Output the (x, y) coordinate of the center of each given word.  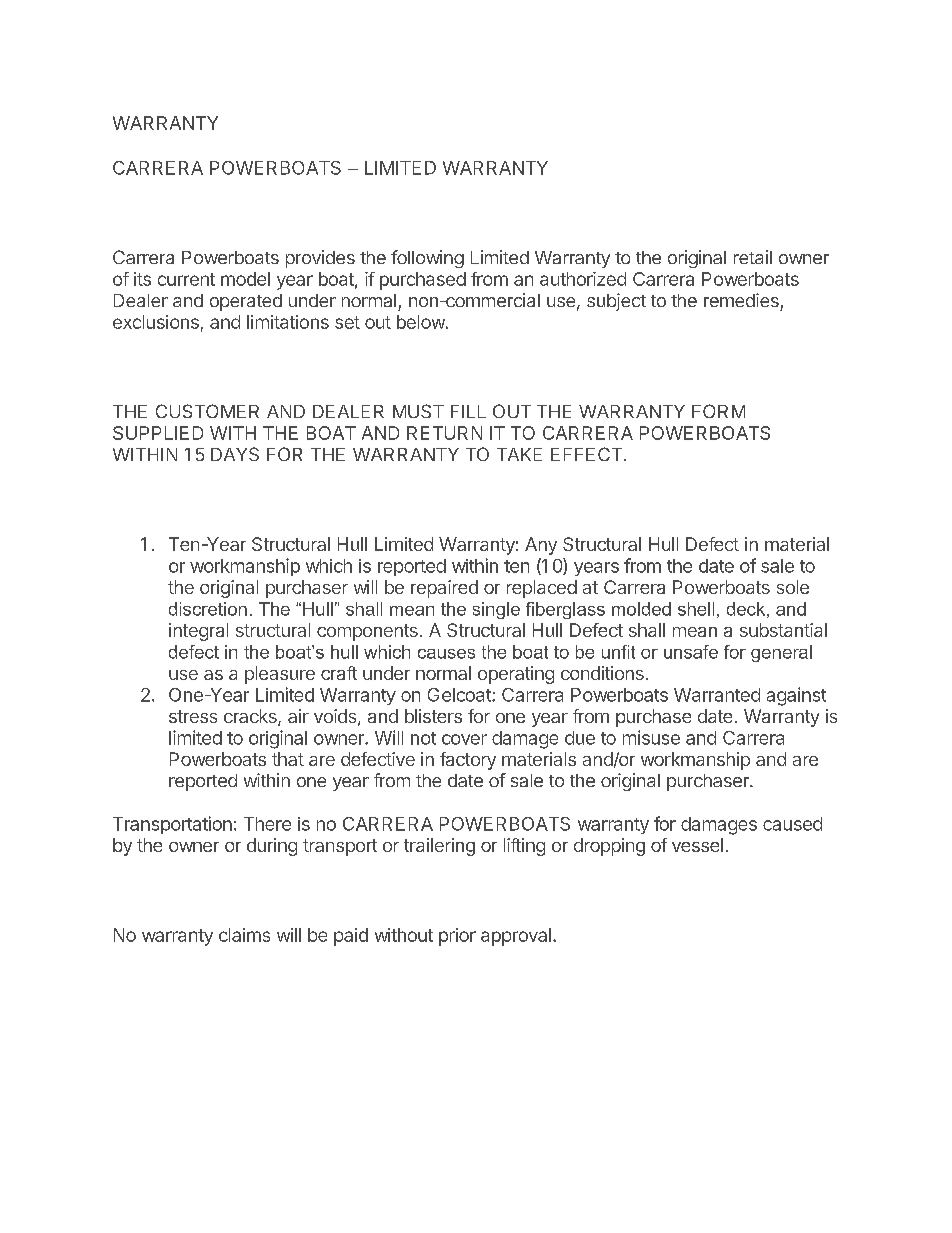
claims (244, 935)
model (245, 279)
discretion (208, 609)
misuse (651, 737)
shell (696, 609)
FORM (718, 411)
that (288, 759)
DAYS (235, 454)
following (427, 259)
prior (457, 937)
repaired (444, 589)
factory (468, 761)
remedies (741, 300)
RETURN (444, 433)
